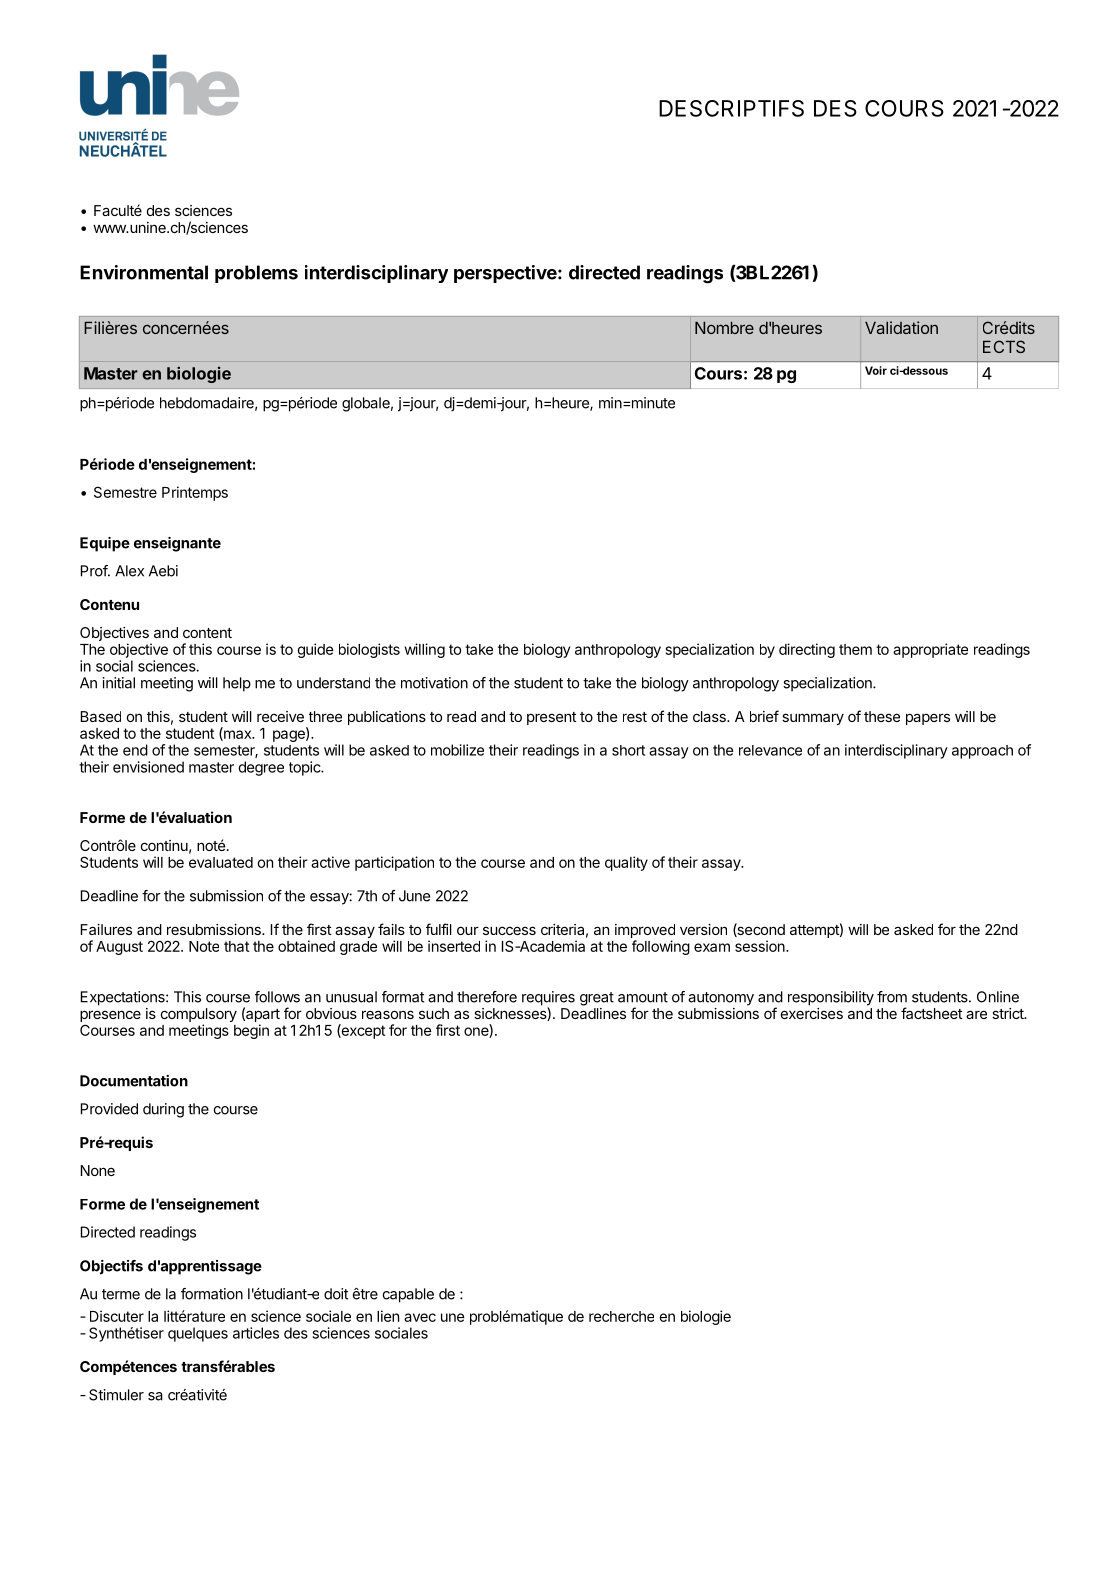  What do you see at coordinates (420, 1317) in the page?
I see `avec` at bounding box center [420, 1317].
